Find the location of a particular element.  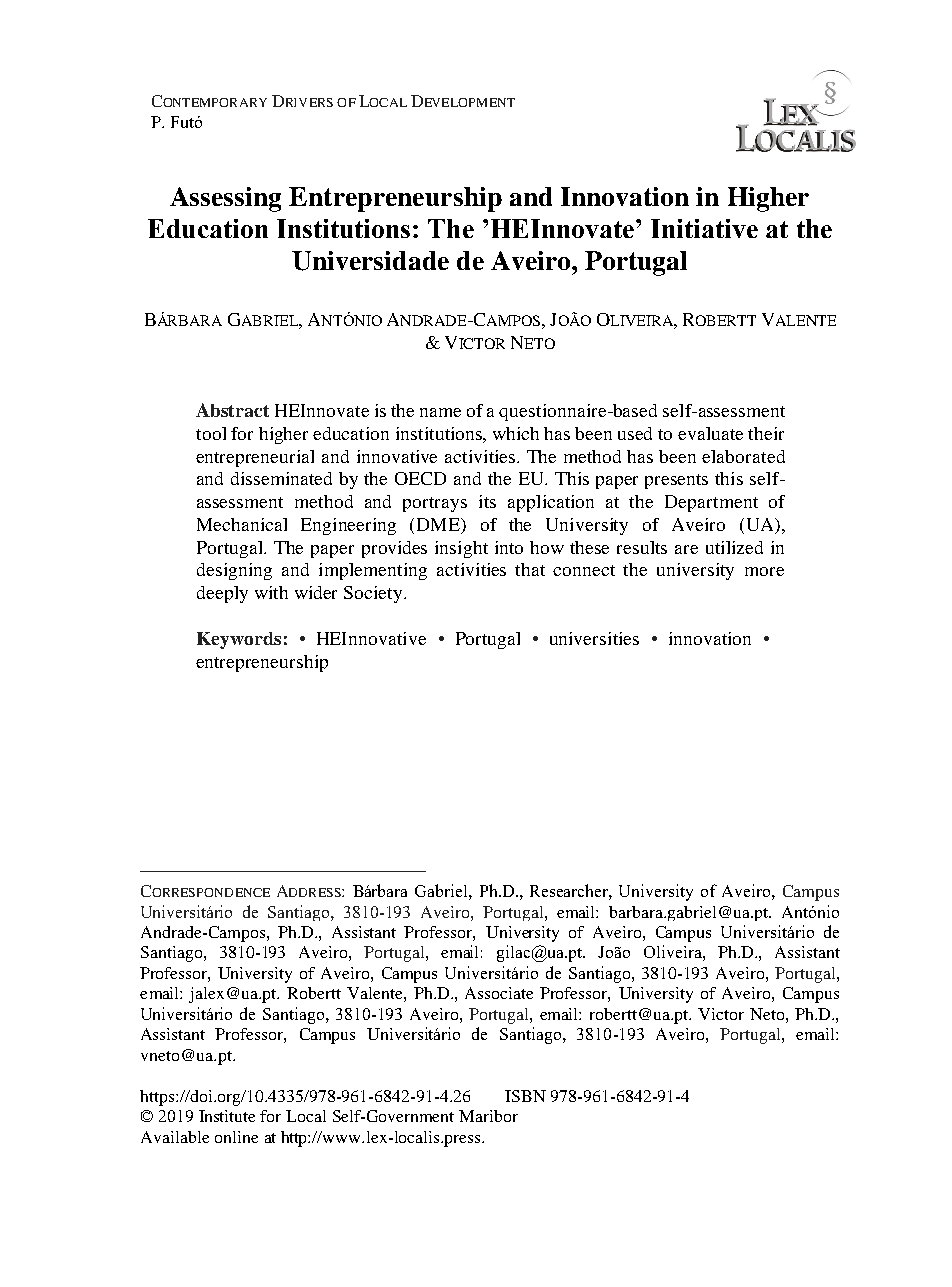

Society is located at coordinates (374, 594).
